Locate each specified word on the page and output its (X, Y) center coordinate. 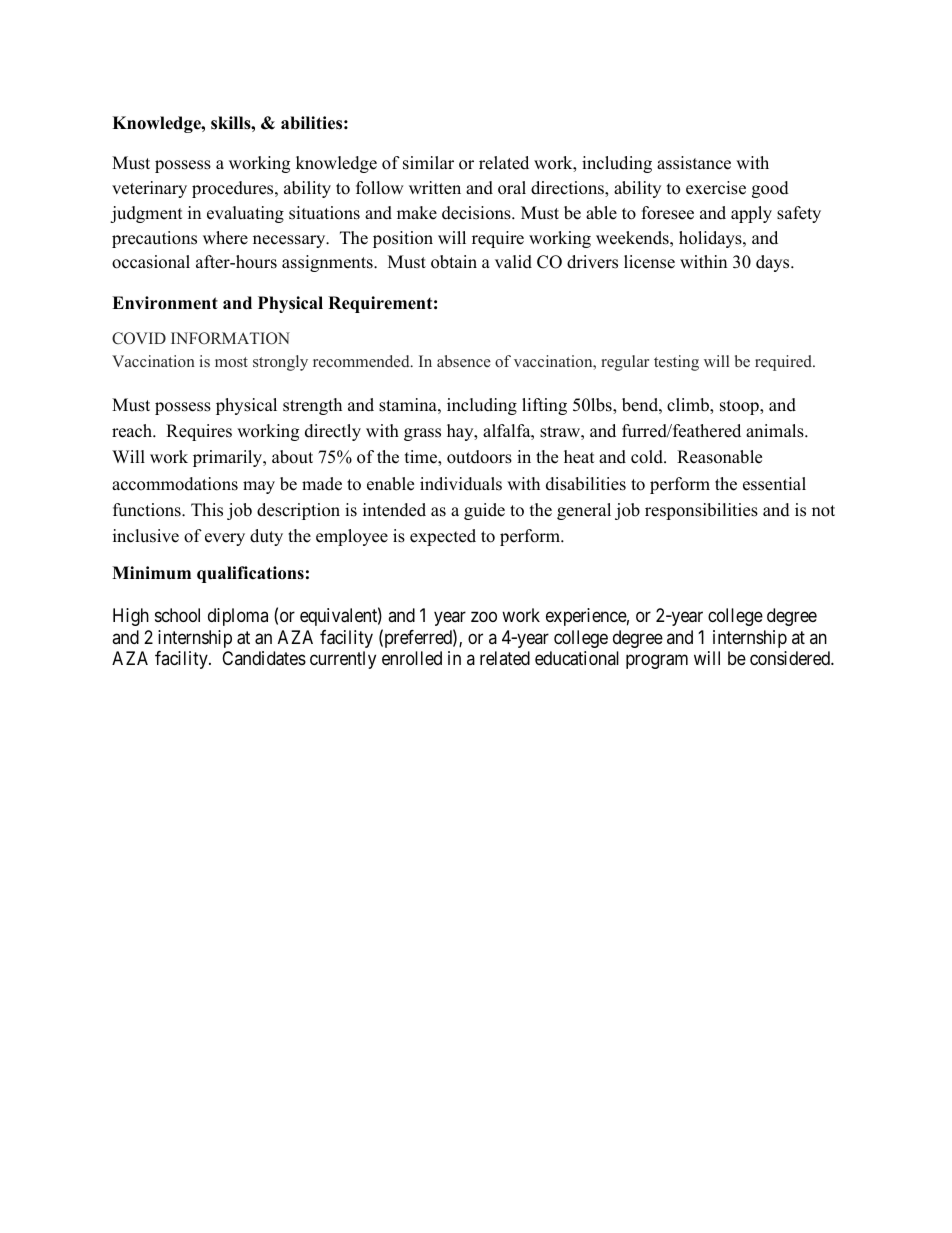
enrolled (412, 658)
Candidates (264, 658)
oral (512, 188)
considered (791, 658)
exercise (716, 188)
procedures (234, 189)
